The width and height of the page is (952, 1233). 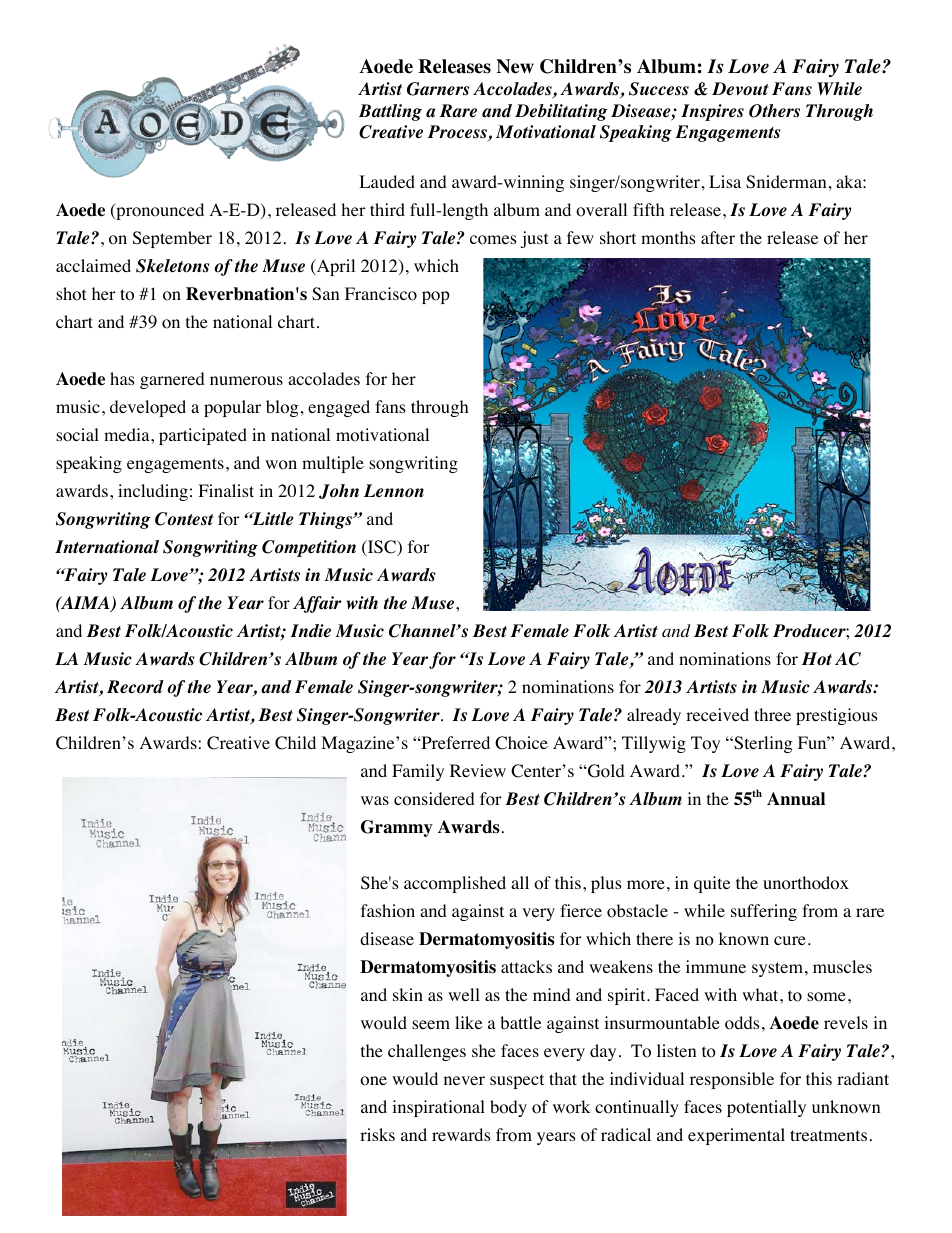 I want to click on inspirational, so click(x=438, y=1108).
